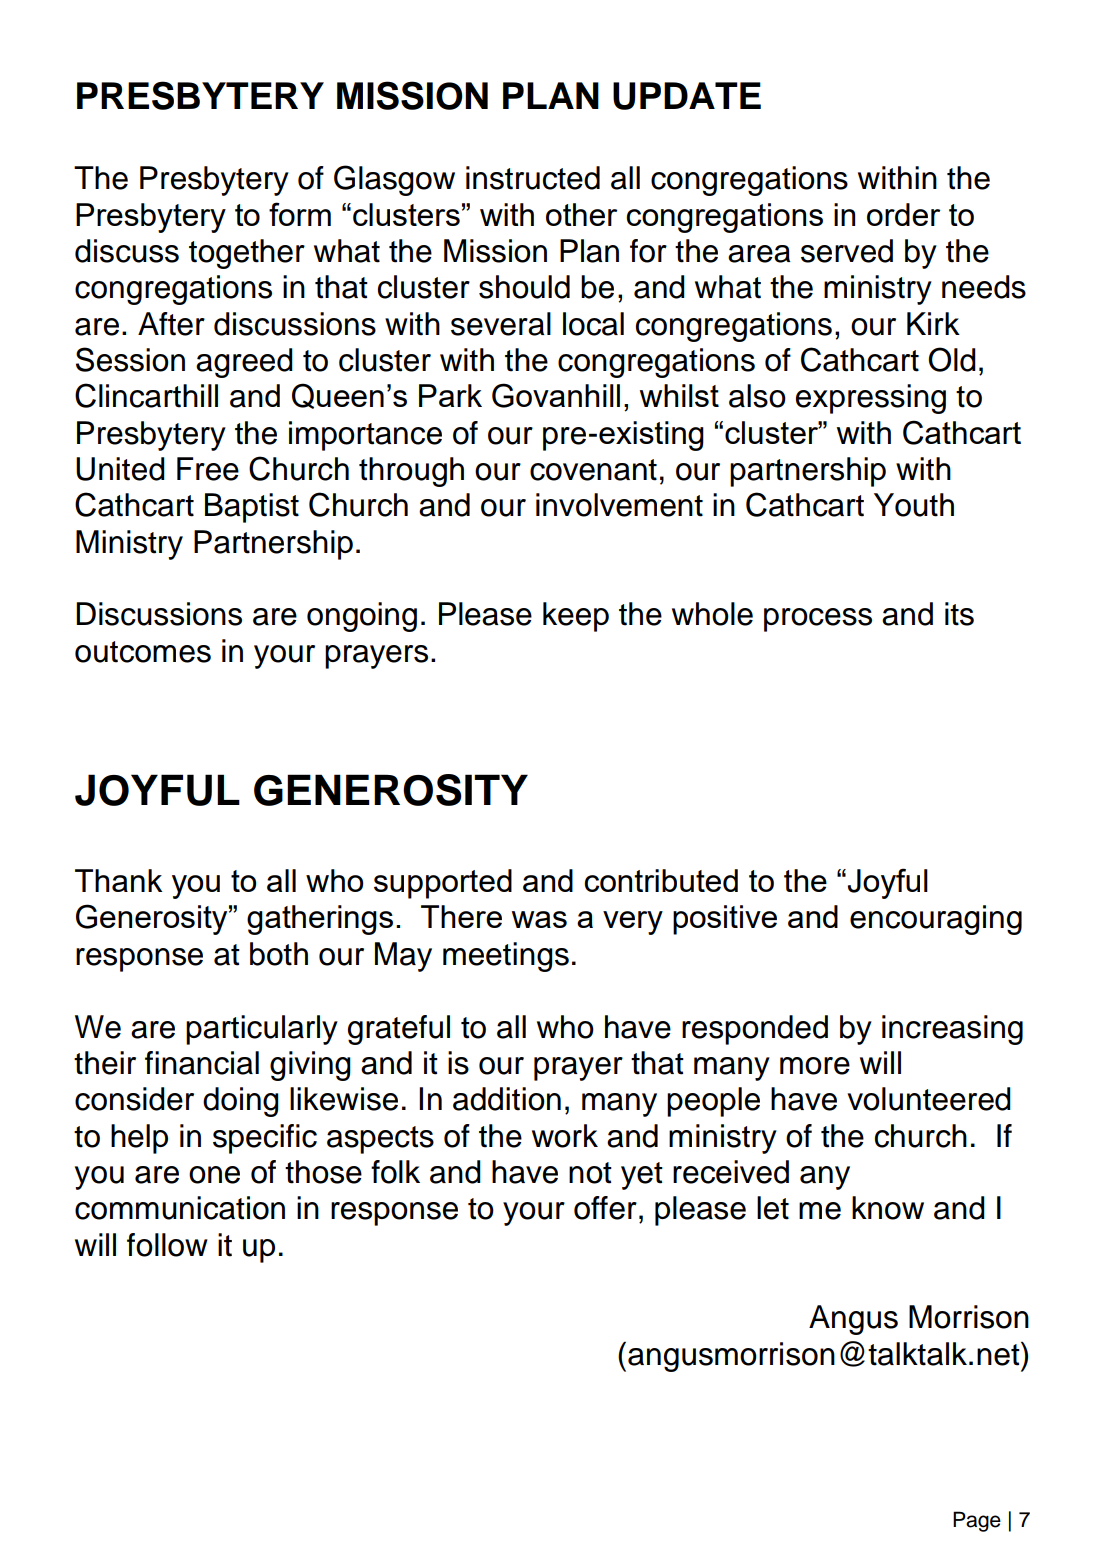  Describe the element at coordinates (605, 1208) in the screenshot. I see `offer` at that location.
